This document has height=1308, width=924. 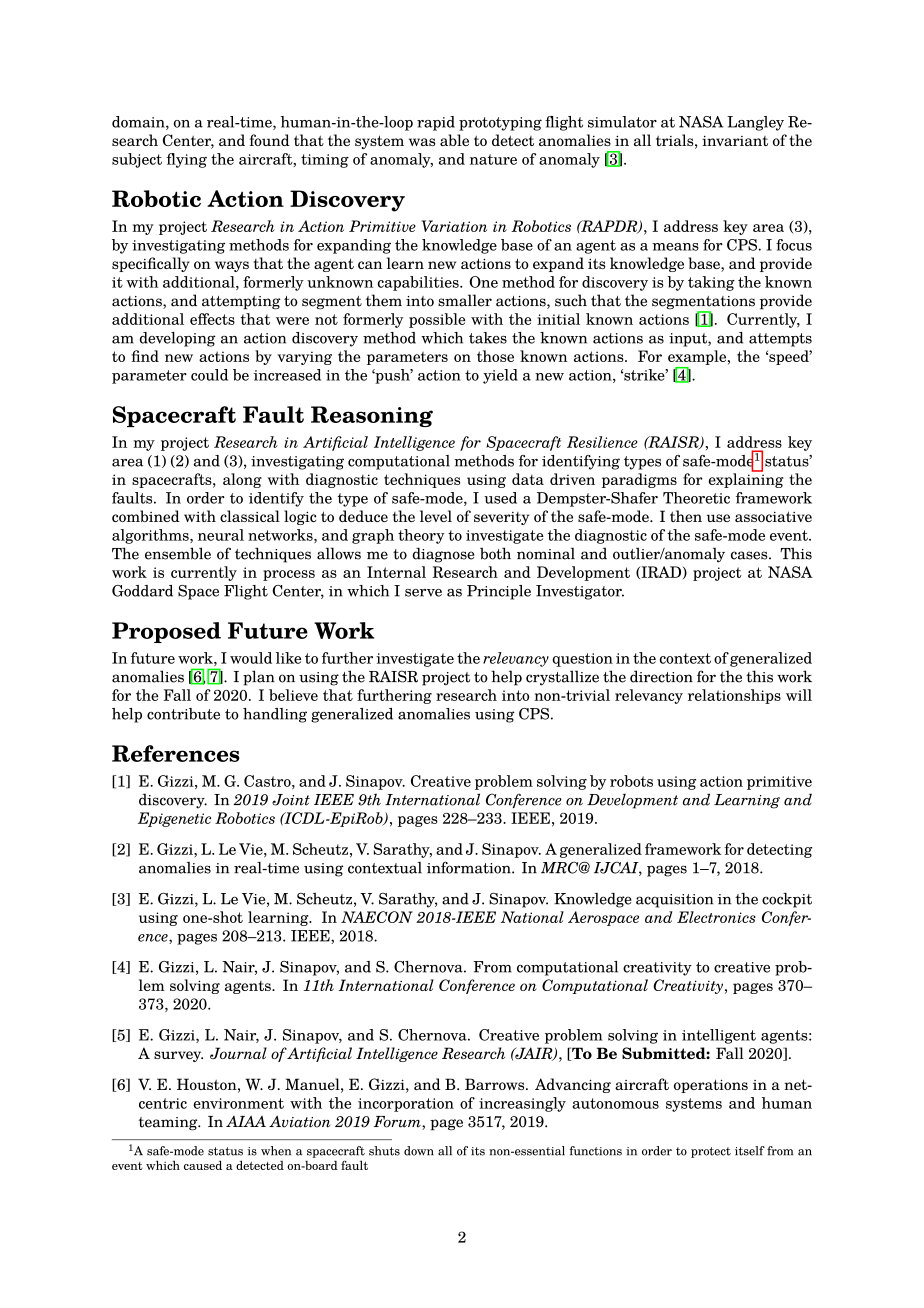 I want to click on would, so click(x=251, y=658).
